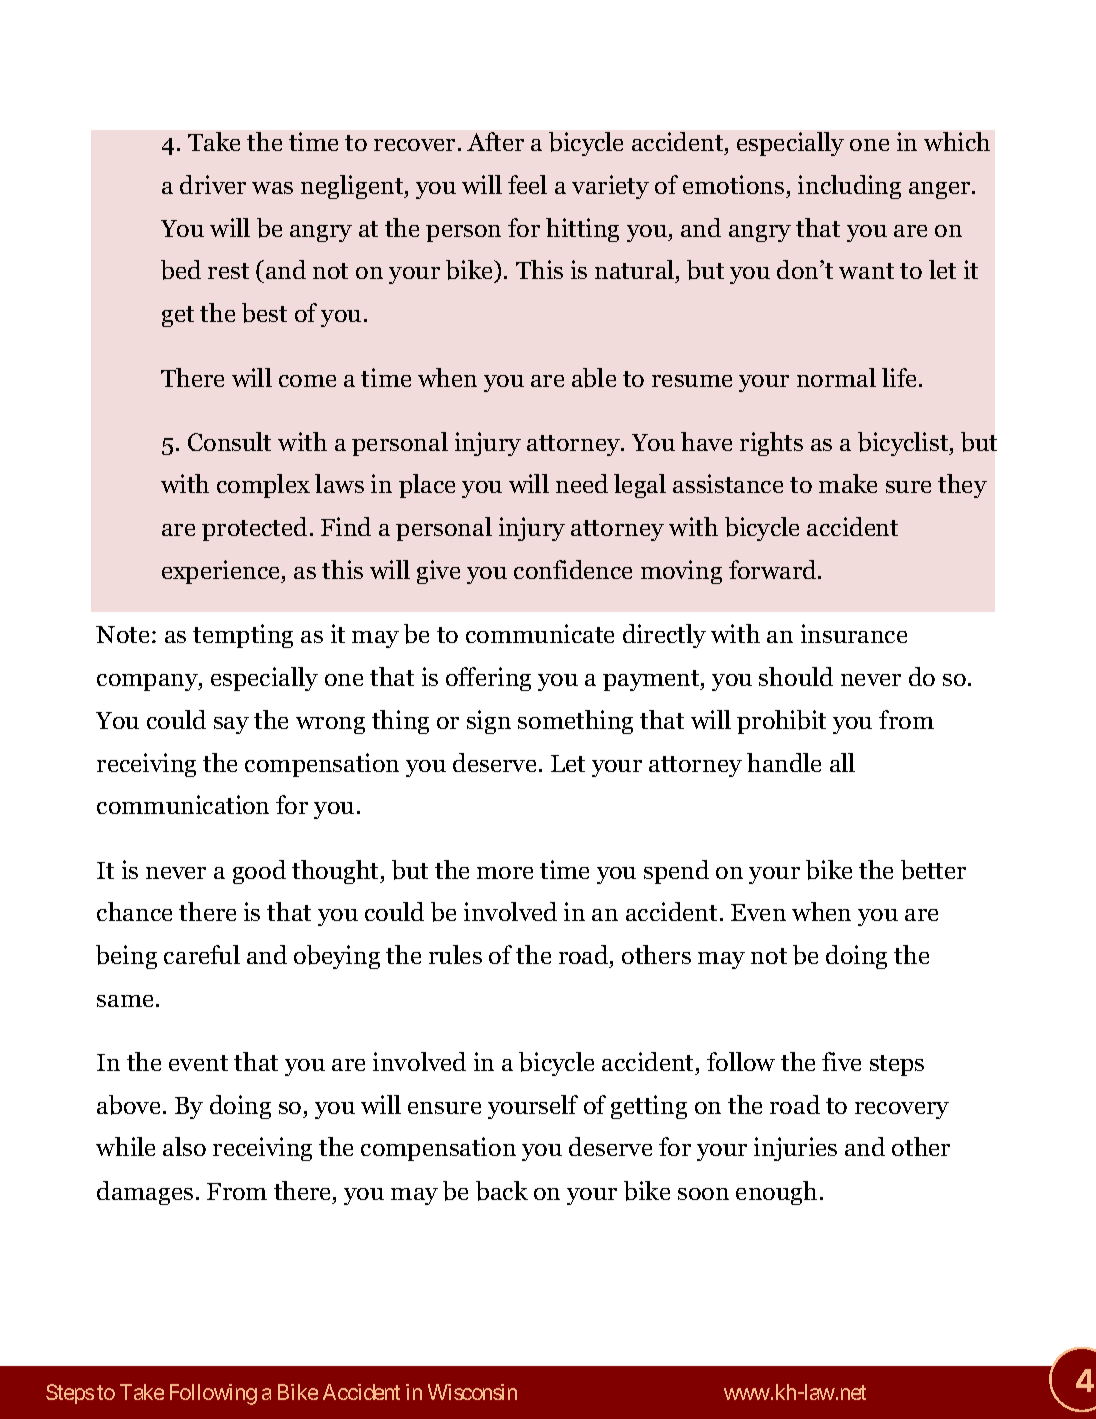 The width and height of the screenshot is (1096, 1419). What do you see at coordinates (455, 954) in the screenshot?
I see `rules` at bounding box center [455, 954].
